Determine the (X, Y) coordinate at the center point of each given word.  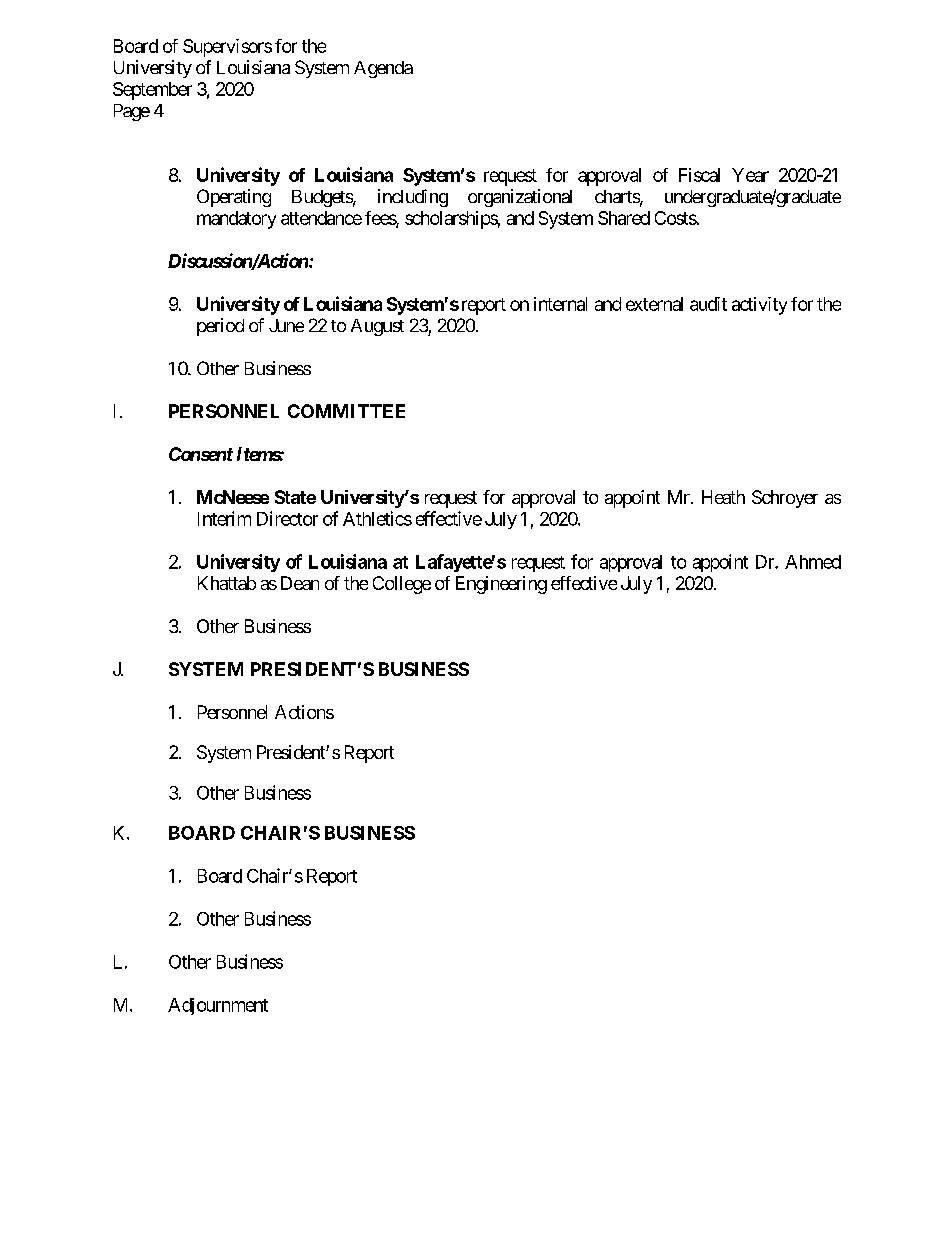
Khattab (227, 583)
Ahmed (813, 562)
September (152, 91)
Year (750, 175)
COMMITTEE (346, 411)
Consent (201, 454)
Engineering (501, 585)
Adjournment (218, 1006)
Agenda (383, 69)
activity (759, 306)
